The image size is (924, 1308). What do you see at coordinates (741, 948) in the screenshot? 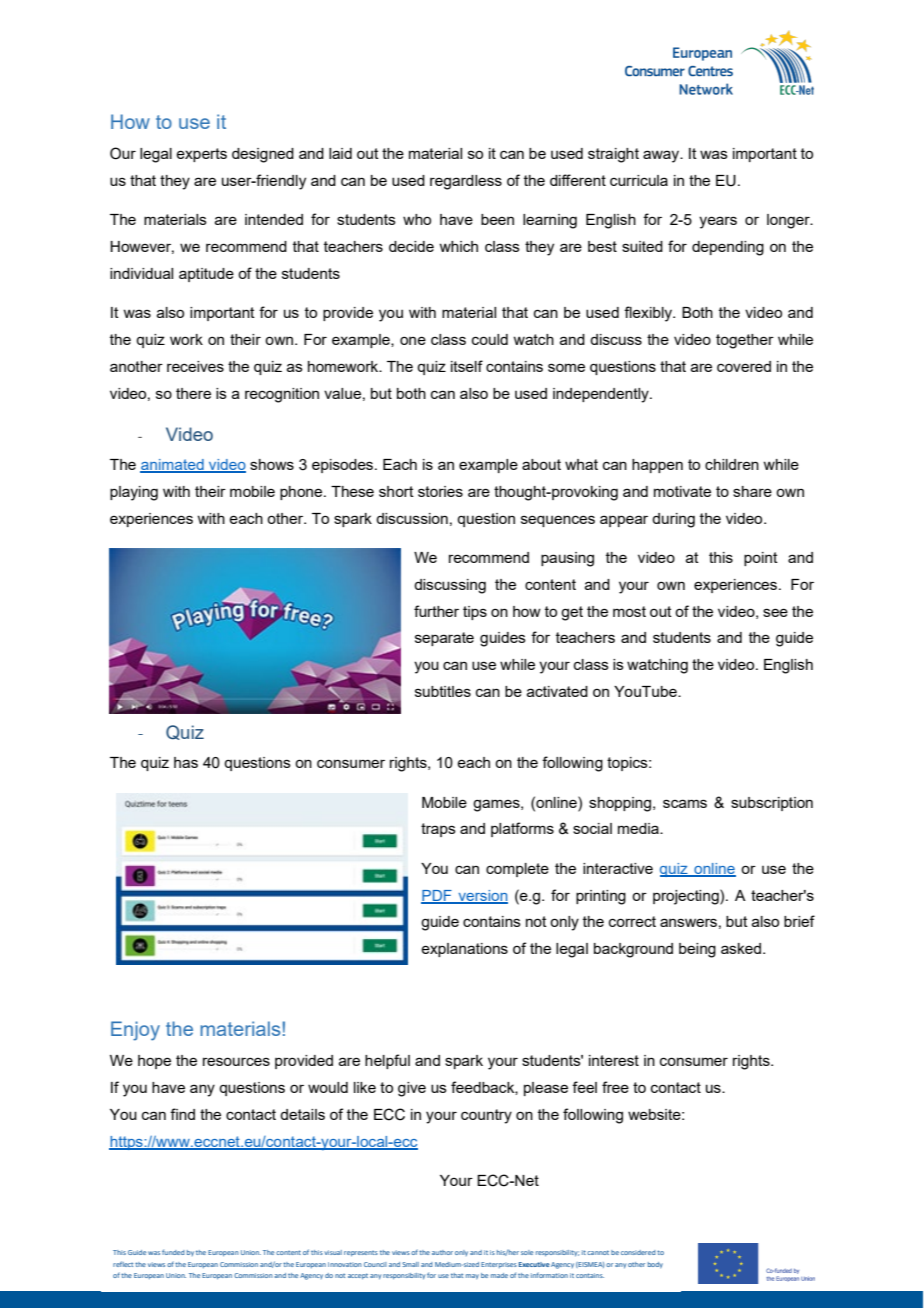
I see `asked` at bounding box center [741, 948].
